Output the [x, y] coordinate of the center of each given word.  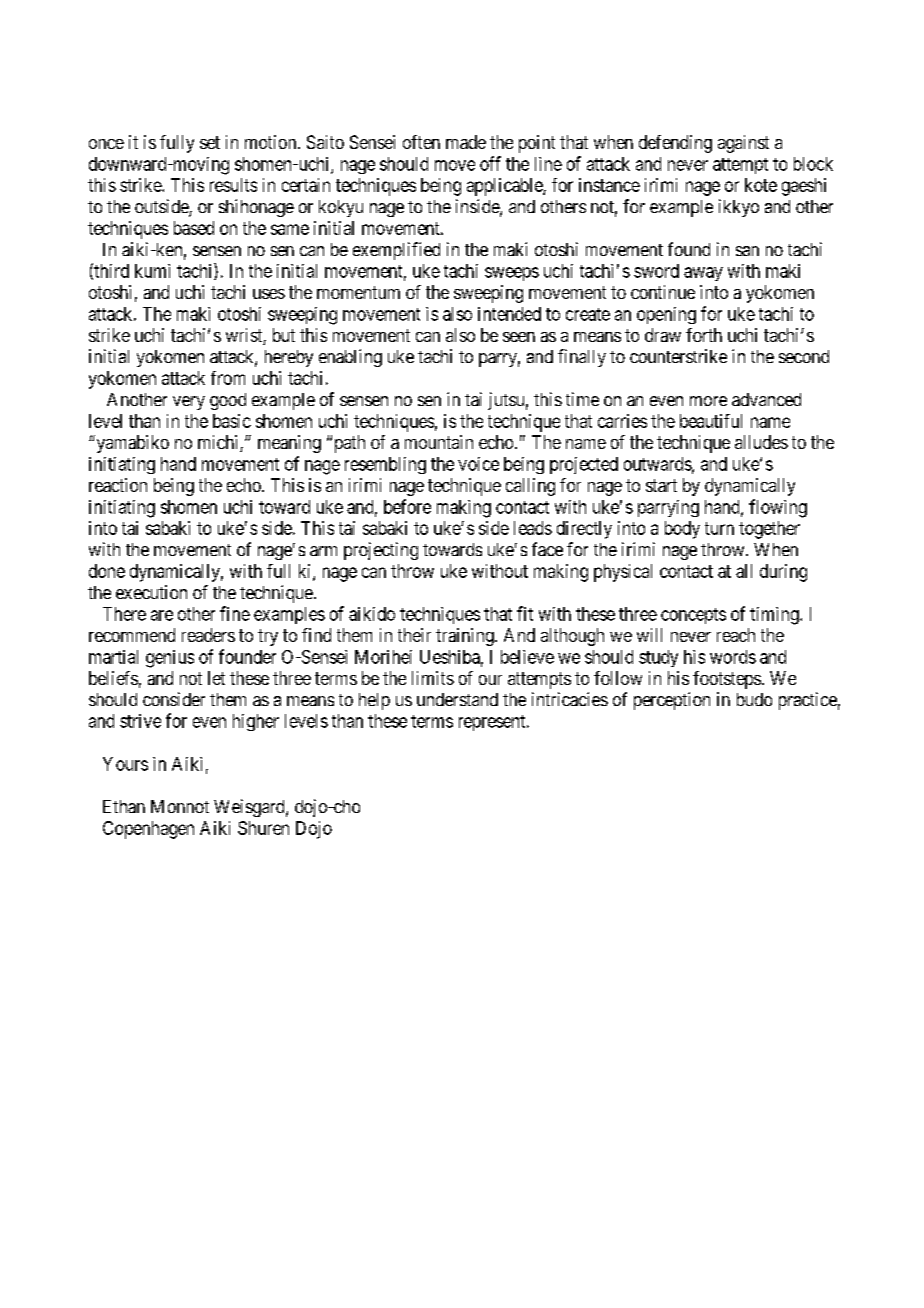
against [743, 144]
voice [478, 464]
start [661, 485]
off [490, 163]
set [210, 142]
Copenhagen [148, 830]
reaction [118, 485]
